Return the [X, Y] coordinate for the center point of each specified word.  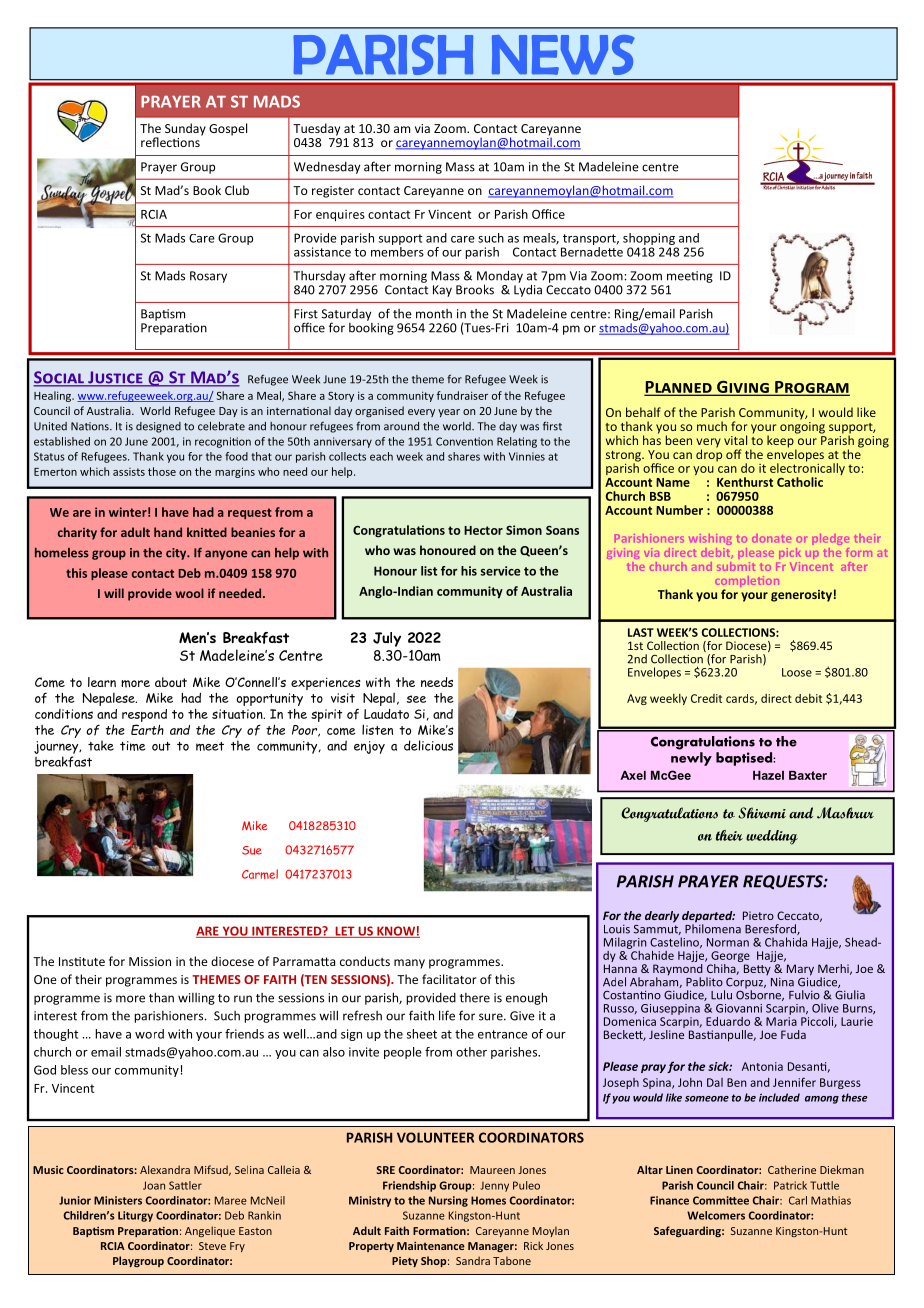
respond [144, 717]
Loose [797, 672]
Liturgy [135, 1216]
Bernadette [592, 250]
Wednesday [327, 168]
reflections [171, 141]
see [416, 699]
